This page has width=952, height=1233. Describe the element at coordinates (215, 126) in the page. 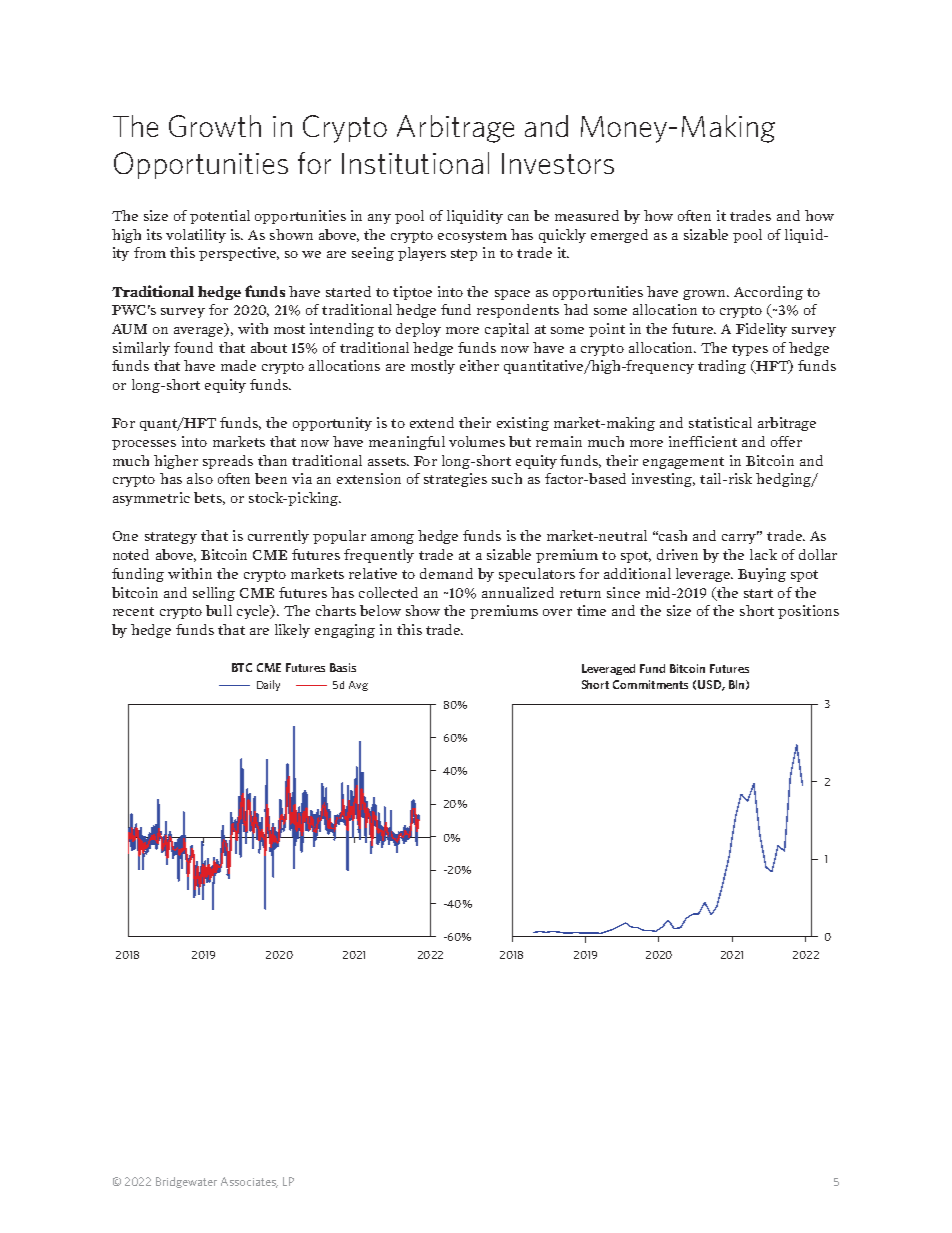

I see `Growth` at that location.
